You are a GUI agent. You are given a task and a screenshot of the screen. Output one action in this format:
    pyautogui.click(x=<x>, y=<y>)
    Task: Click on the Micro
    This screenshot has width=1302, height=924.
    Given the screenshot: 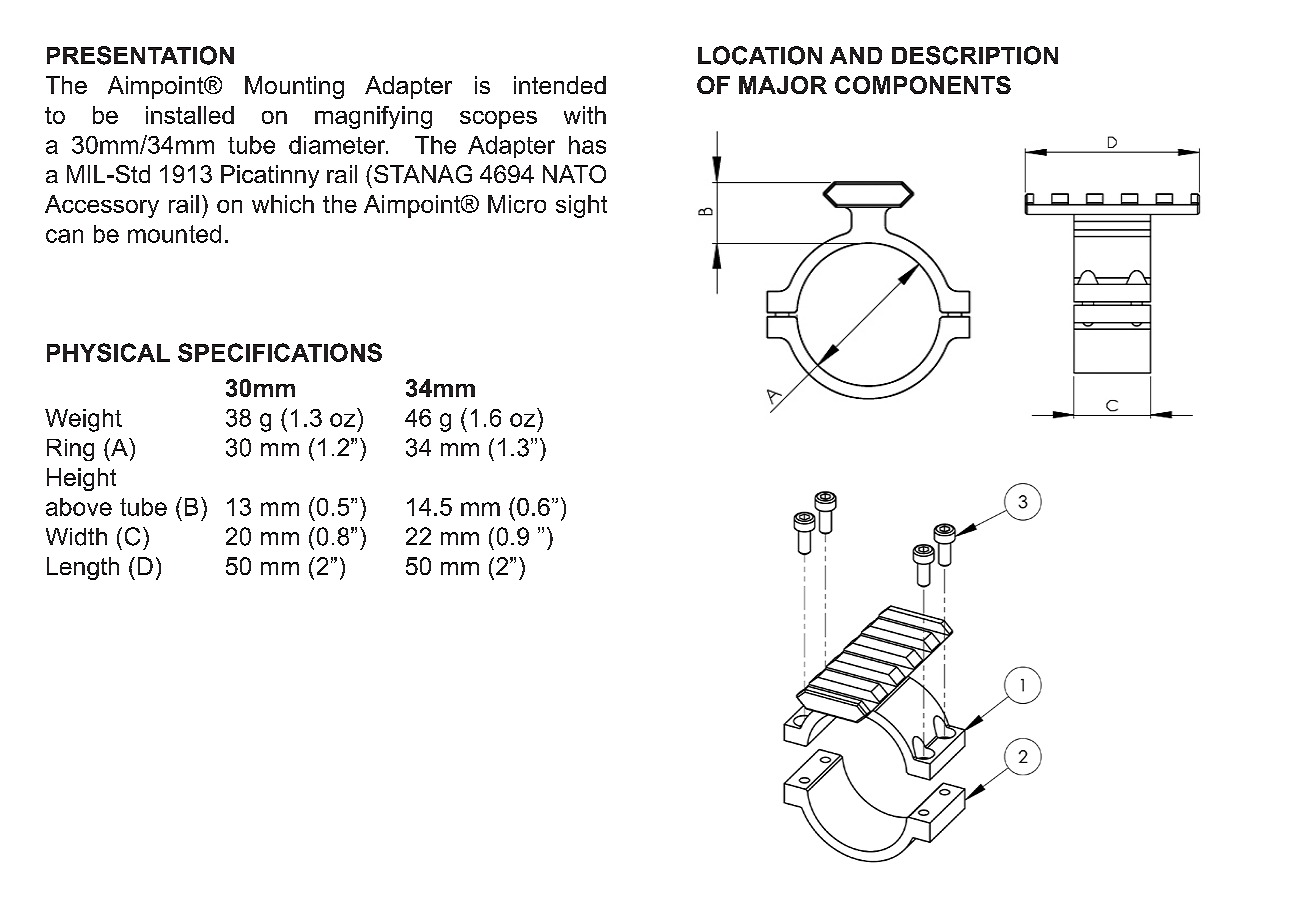 What is the action you would take?
    pyautogui.click(x=517, y=204)
